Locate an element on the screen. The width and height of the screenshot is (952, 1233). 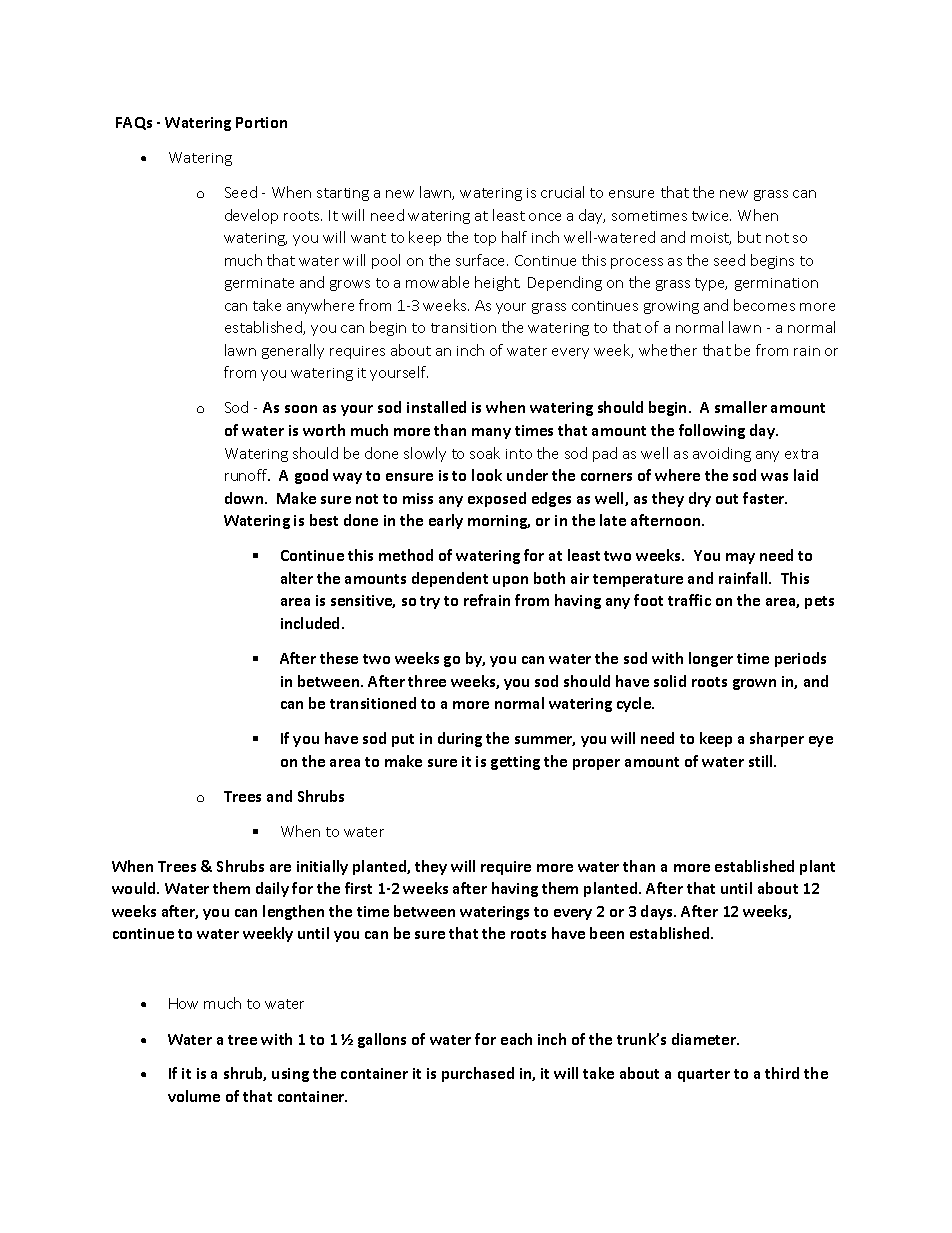
still is located at coordinates (762, 761).
